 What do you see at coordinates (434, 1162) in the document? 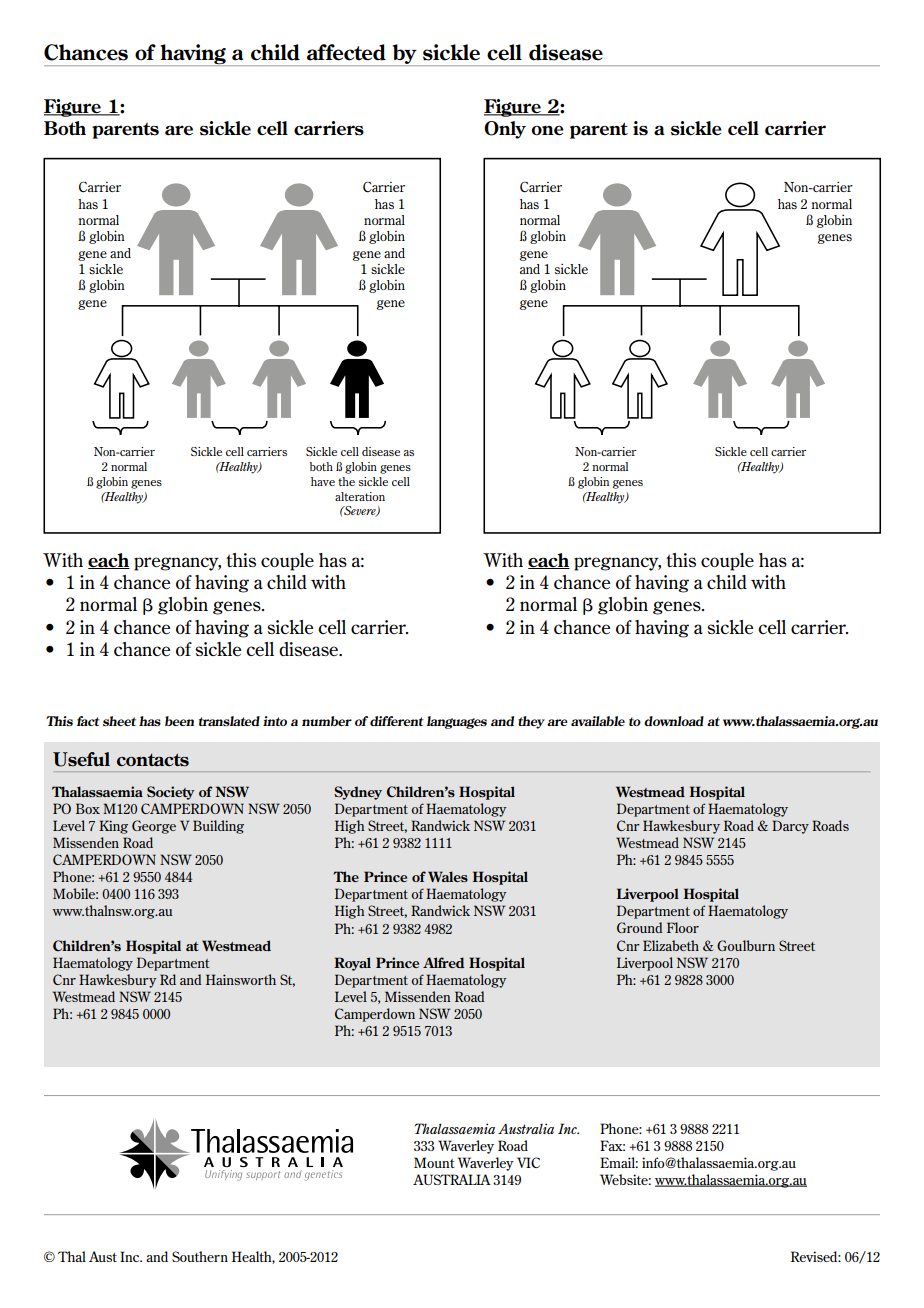
I see `Mount` at bounding box center [434, 1162].
